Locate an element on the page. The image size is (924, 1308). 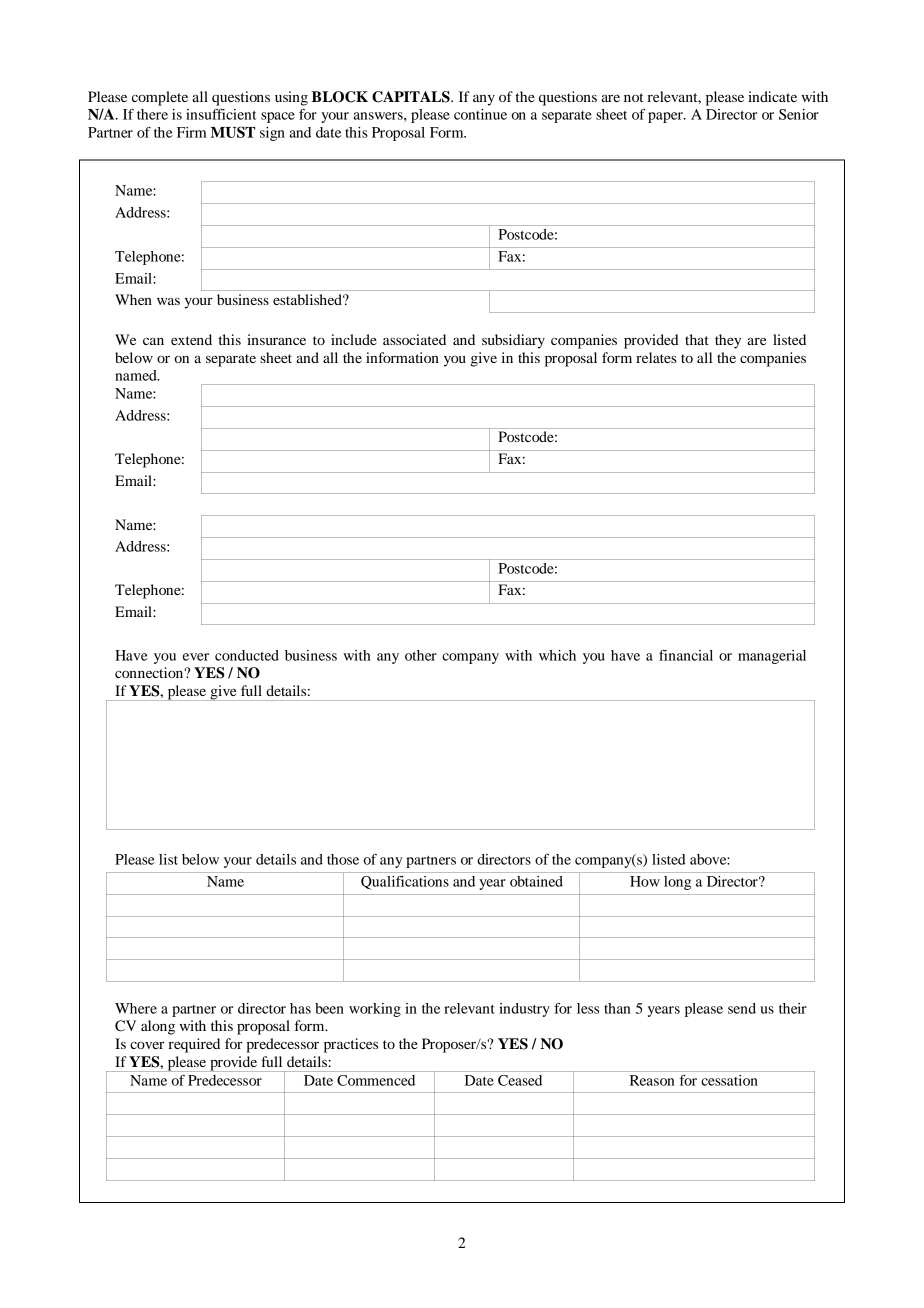
continue is located at coordinates (480, 114).
